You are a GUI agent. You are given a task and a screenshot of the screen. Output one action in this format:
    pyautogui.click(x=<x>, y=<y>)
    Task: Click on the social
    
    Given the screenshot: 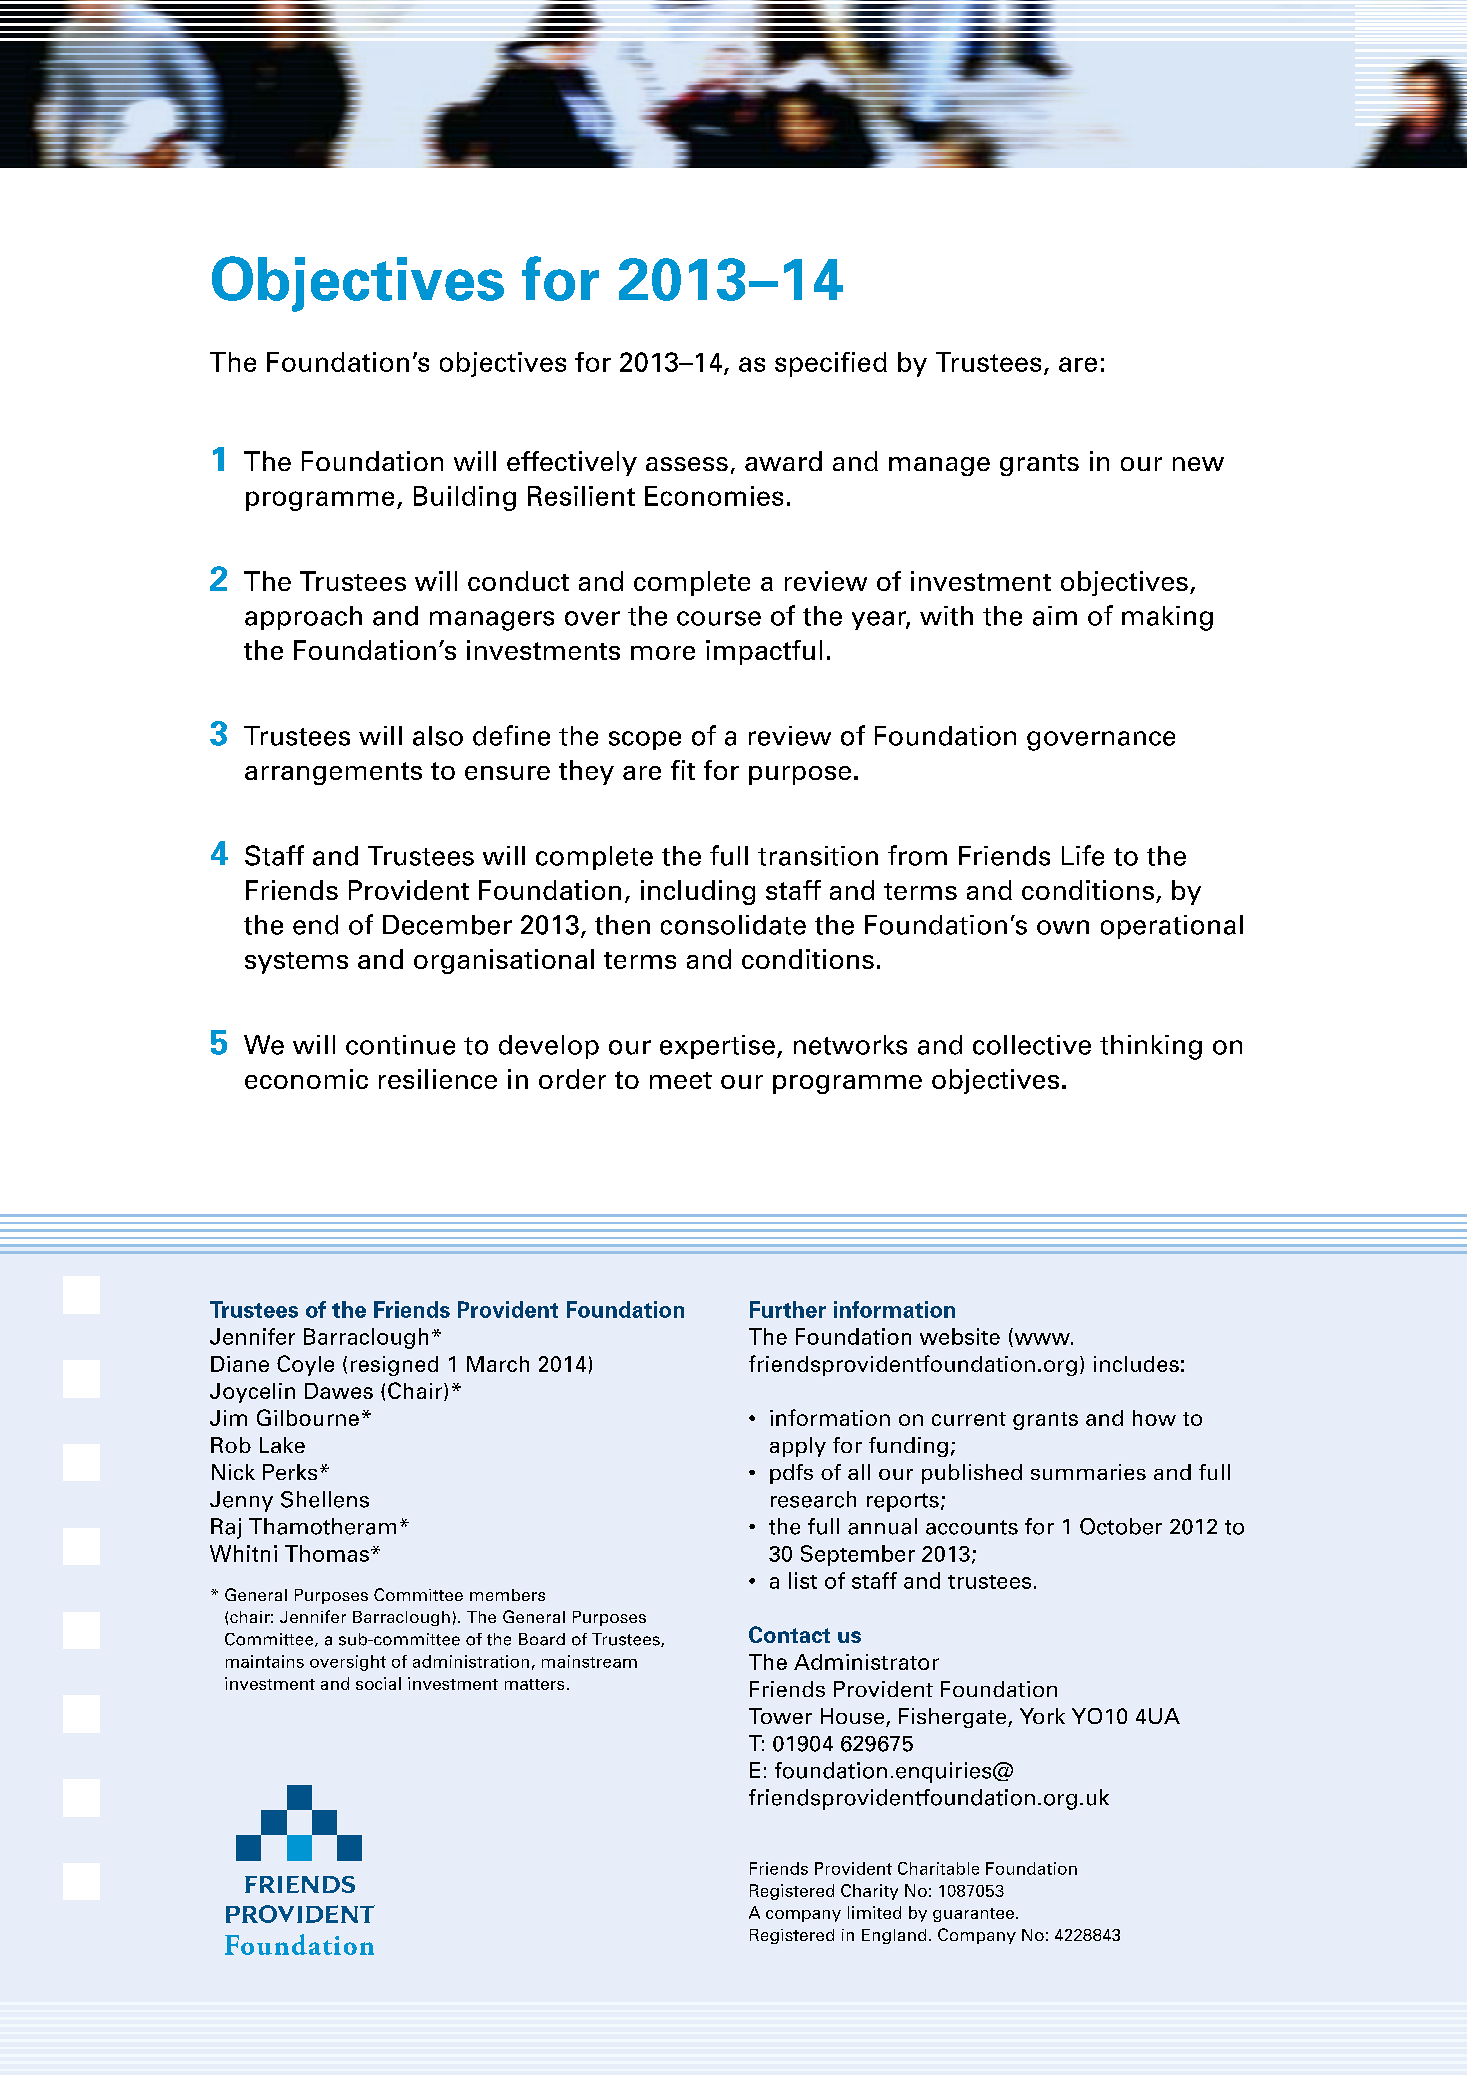 What is the action you would take?
    pyautogui.click(x=378, y=1683)
